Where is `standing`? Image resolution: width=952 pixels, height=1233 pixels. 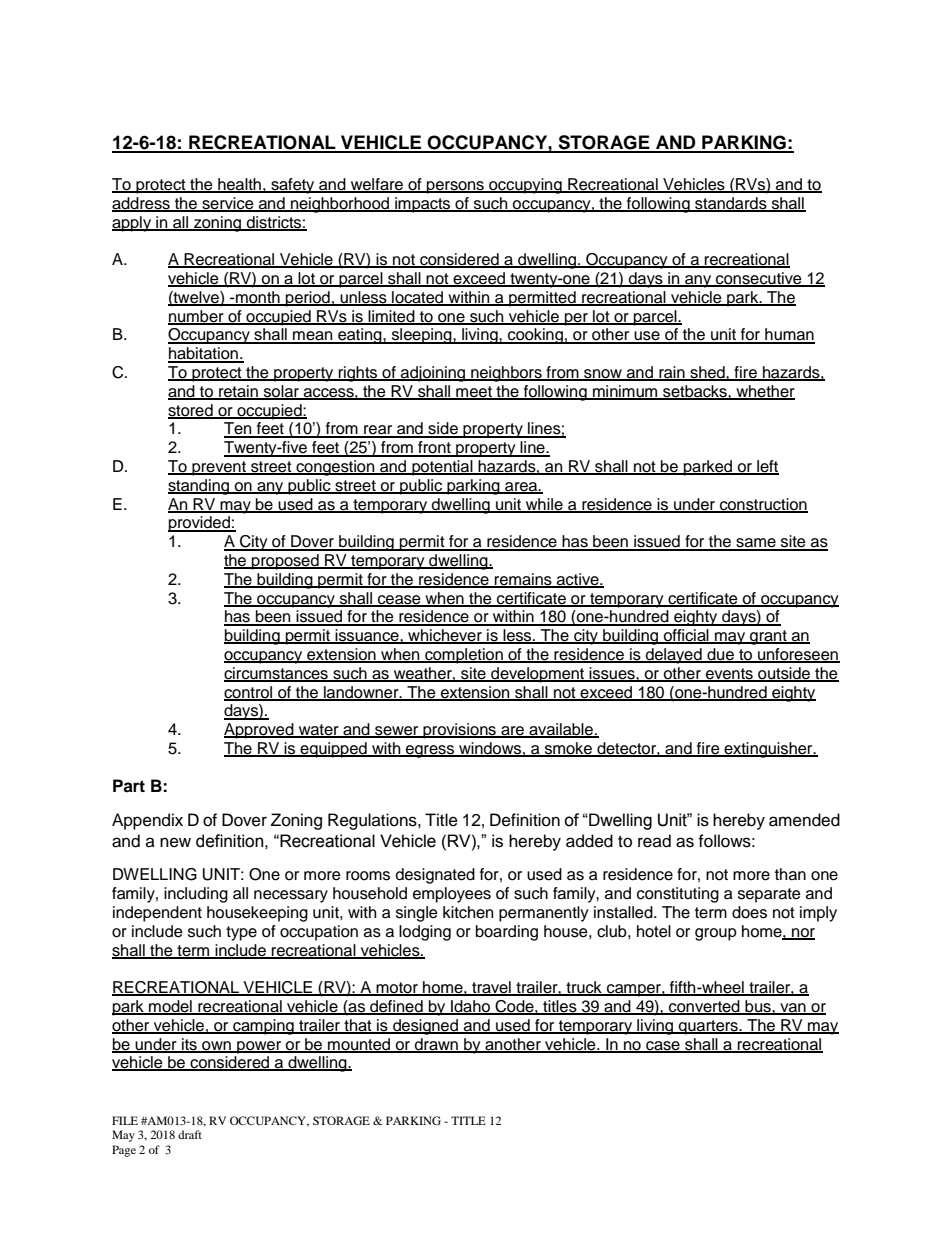
standing is located at coordinates (200, 487).
